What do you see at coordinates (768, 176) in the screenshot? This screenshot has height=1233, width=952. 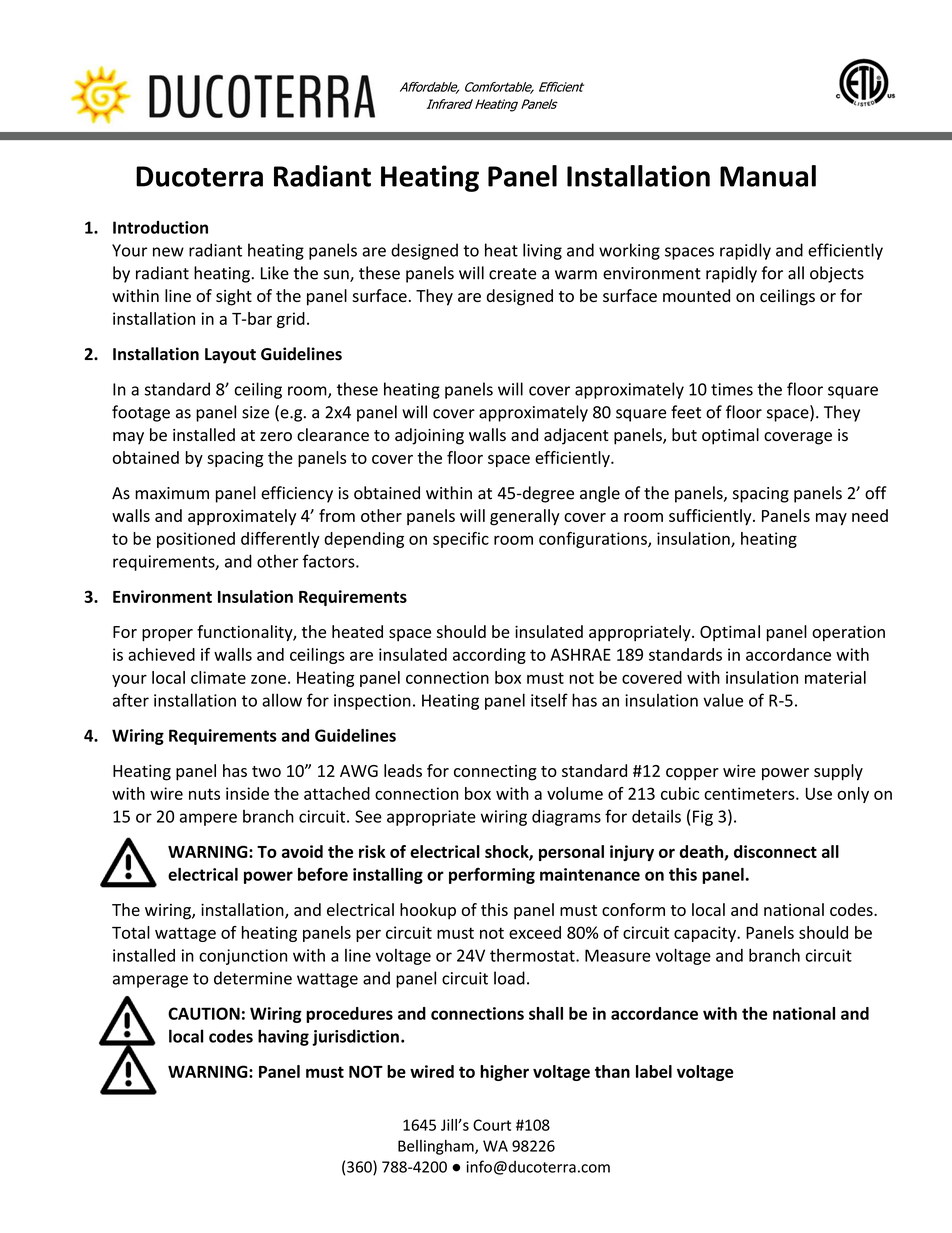 I see `Manual` at bounding box center [768, 176].
